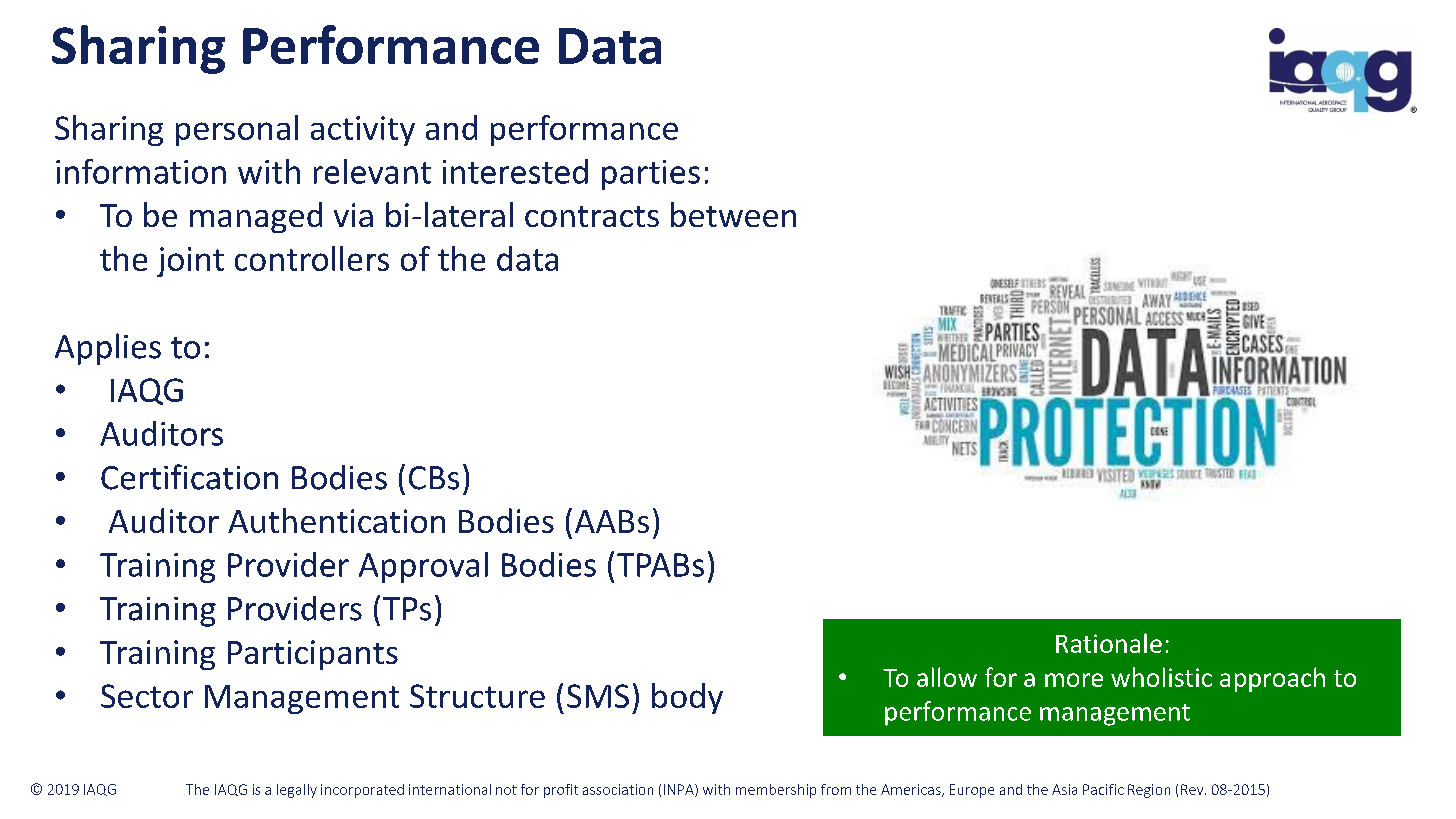 Image resolution: width=1456 pixels, height=819 pixels. I want to click on Rationale, so click(1109, 643).
